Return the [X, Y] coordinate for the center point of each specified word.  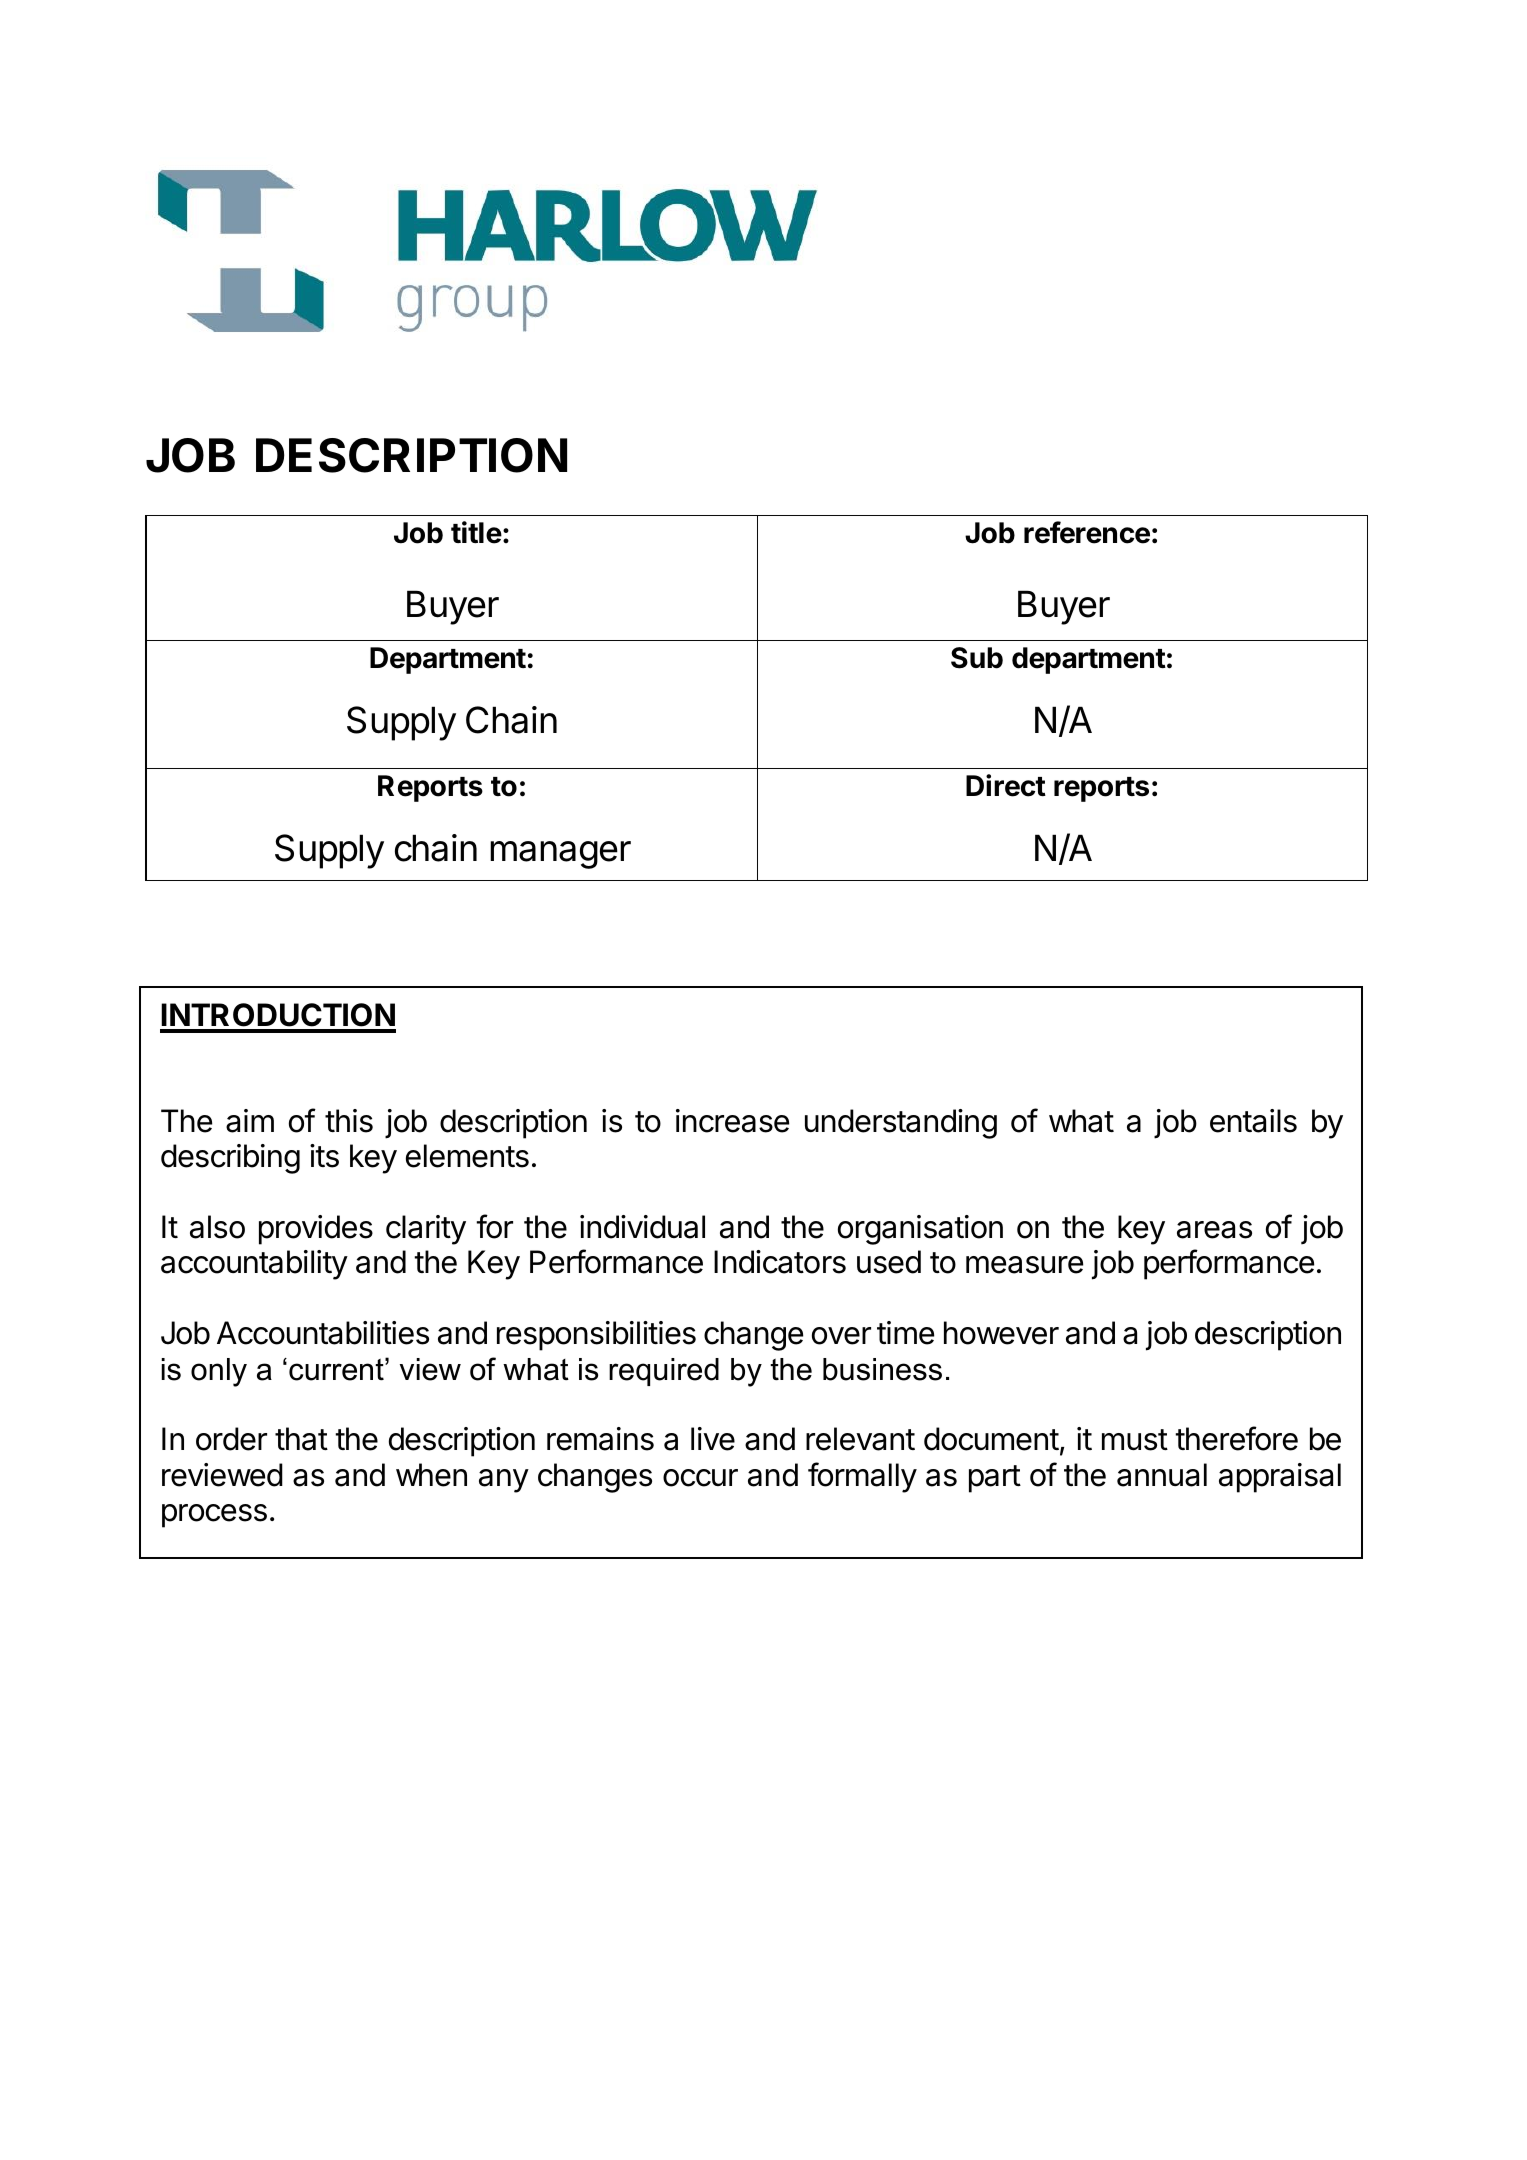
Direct [1006, 785]
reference [1087, 532]
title [476, 532]
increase [732, 1121]
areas [1214, 1230]
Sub [977, 658]
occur [700, 1478]
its [324, 1156]
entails [1253, 1121]
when [431, 1475]
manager [560, 855]
